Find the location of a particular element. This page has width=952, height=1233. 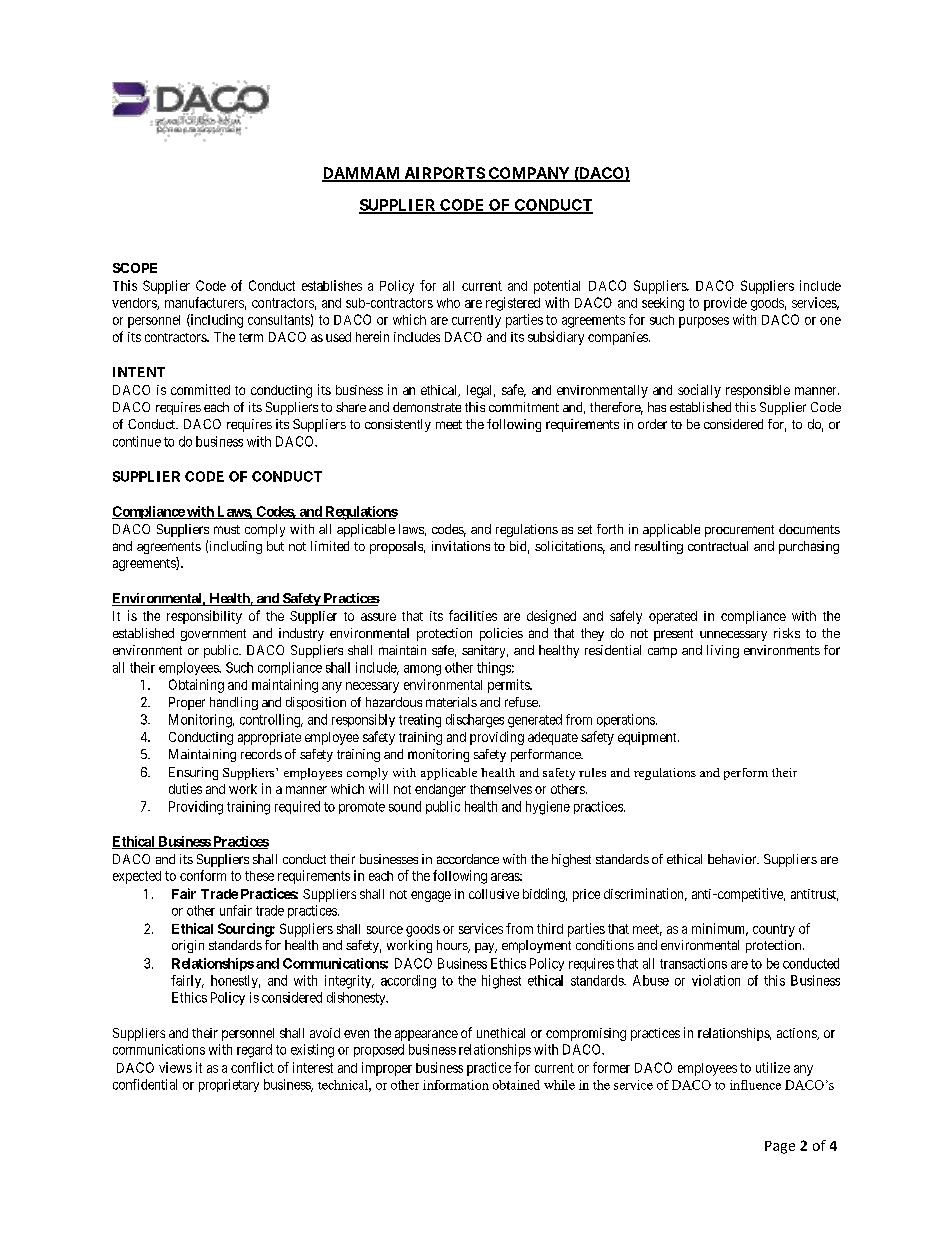

proprietary is located at coordinates (229, 1085).
